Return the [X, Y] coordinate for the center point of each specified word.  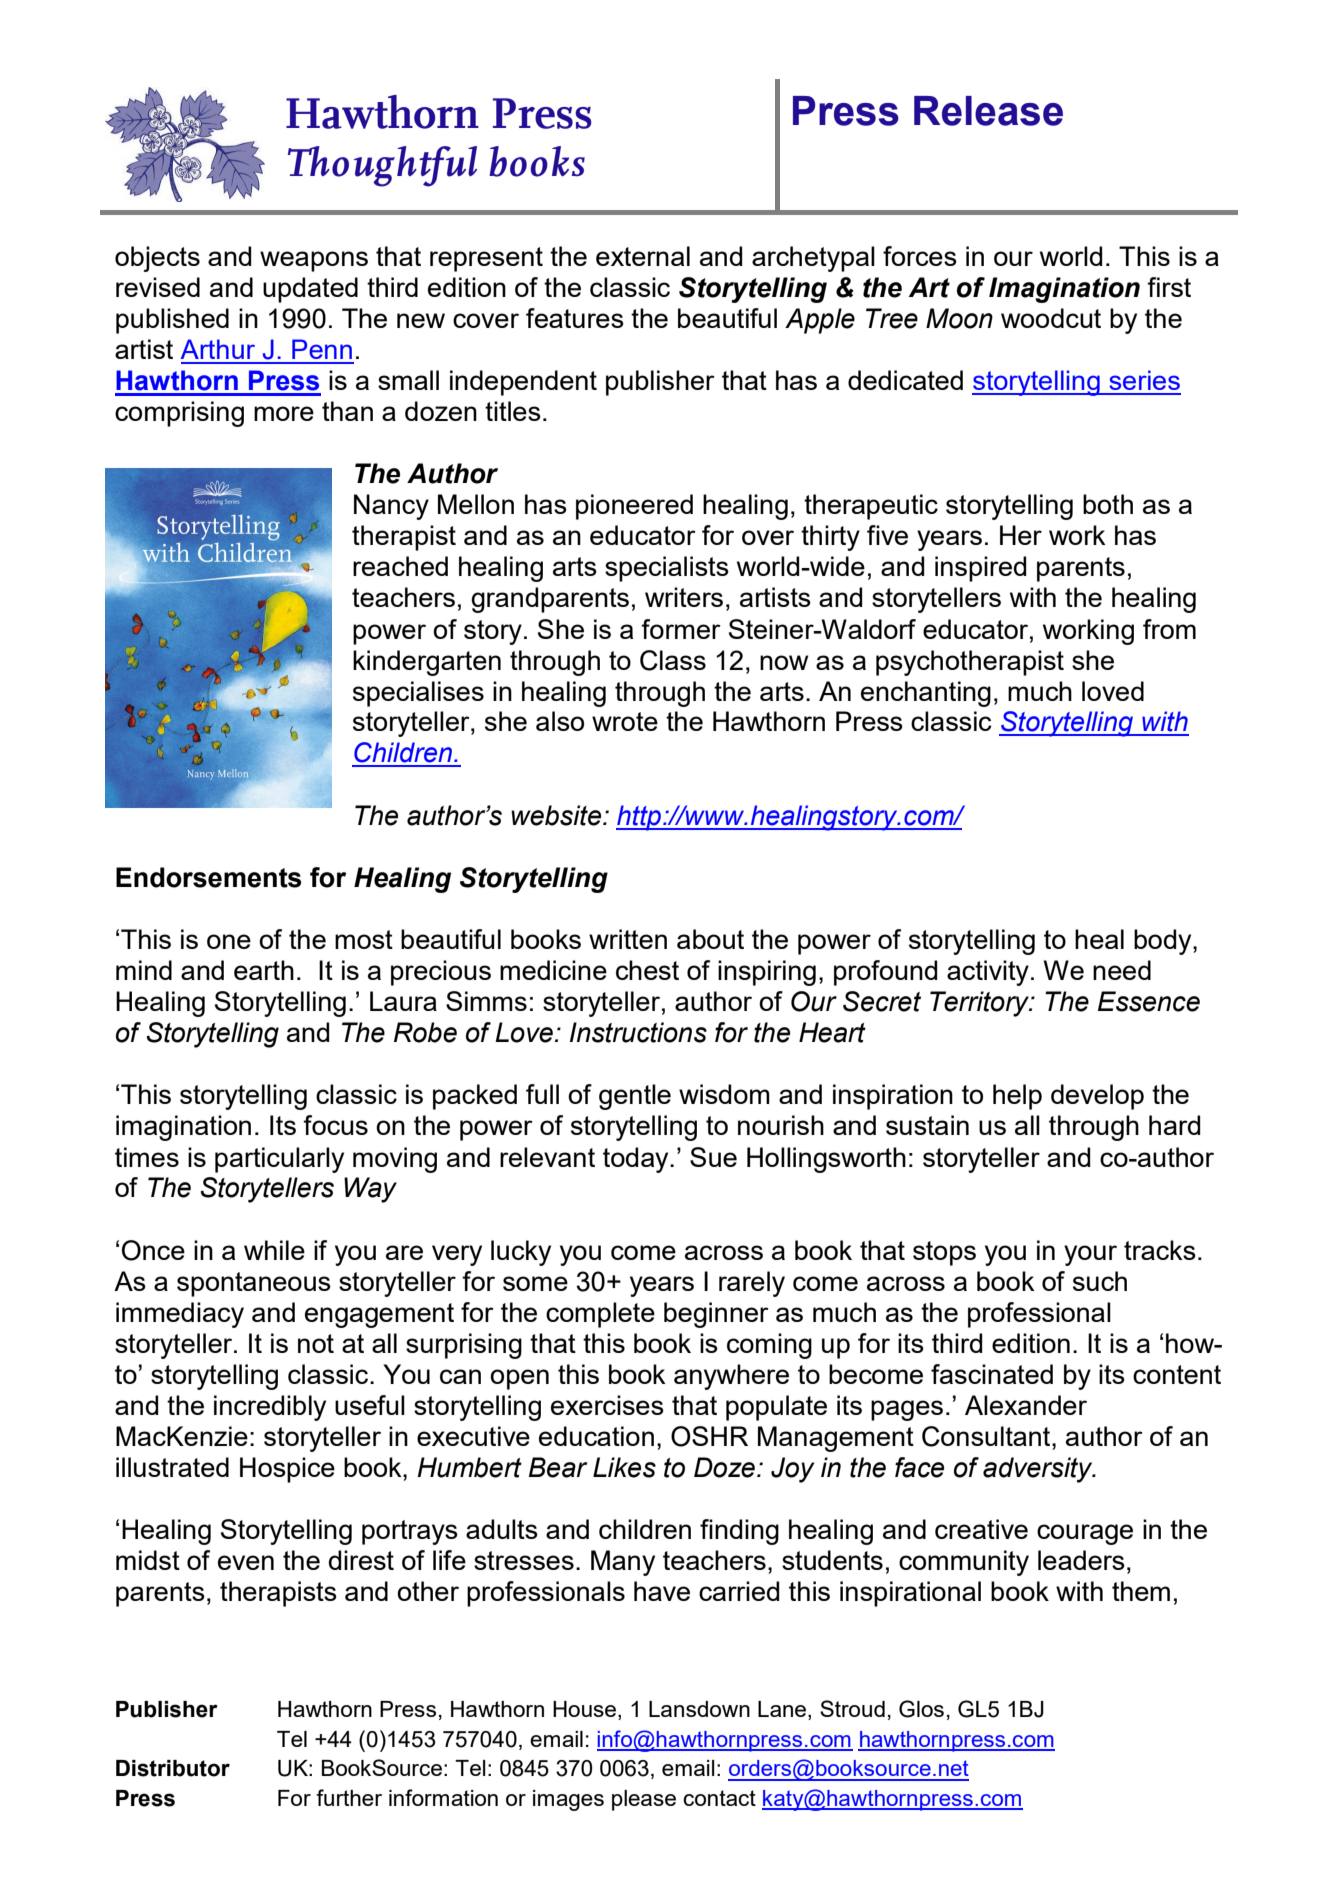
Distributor [173, 1768]
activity [988, 973]
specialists [667, 569]
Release [988, 111]
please [644, 1800]
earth [264, 970]
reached [400, 566]
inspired [980, 569]
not [316, 1343]
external [643, 256]
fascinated [992, 1374]
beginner [716, 1315]
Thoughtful [382, 166]
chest [647, 970]
